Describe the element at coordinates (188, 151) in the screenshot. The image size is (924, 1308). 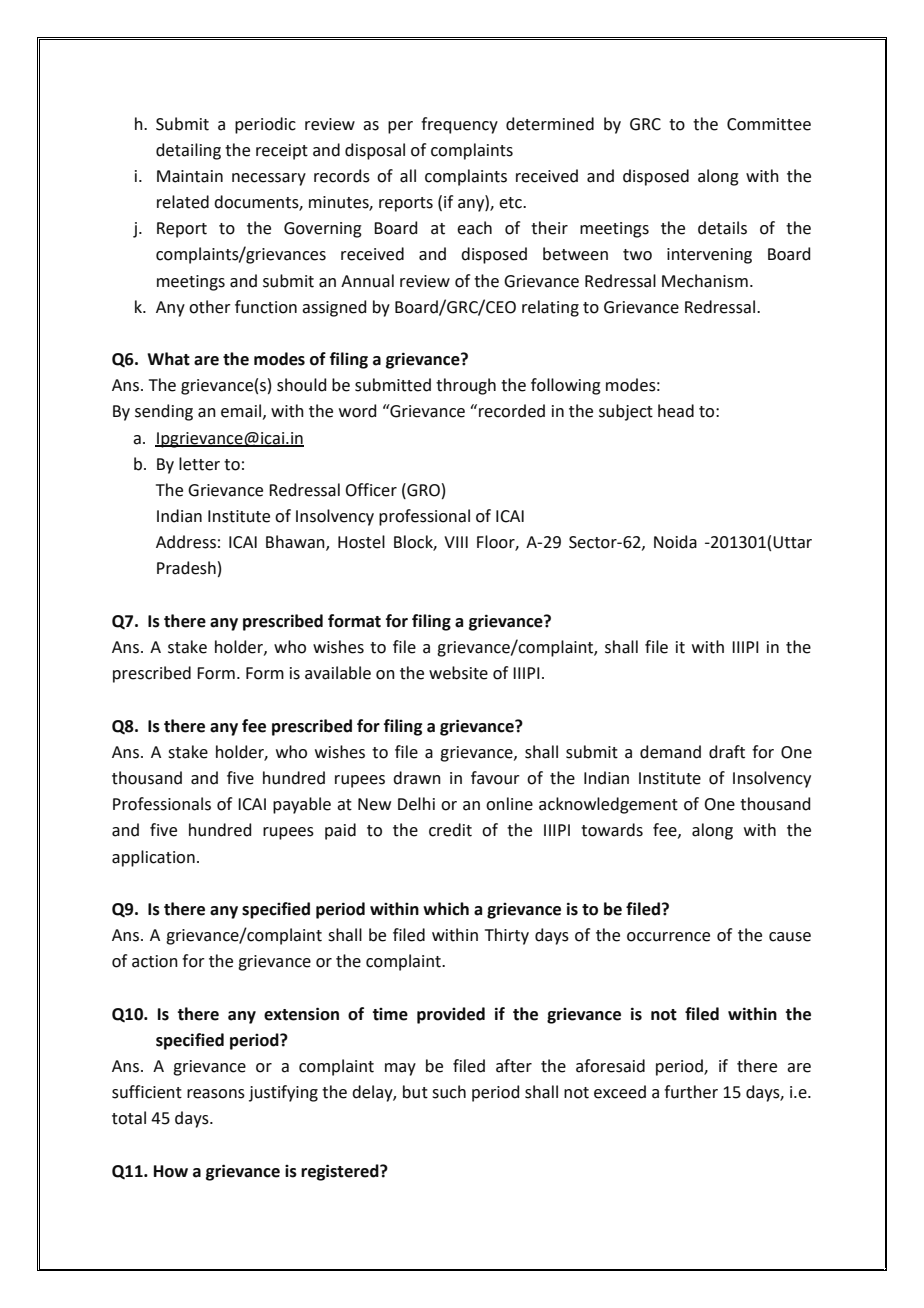
I see `detailing` at that location.
